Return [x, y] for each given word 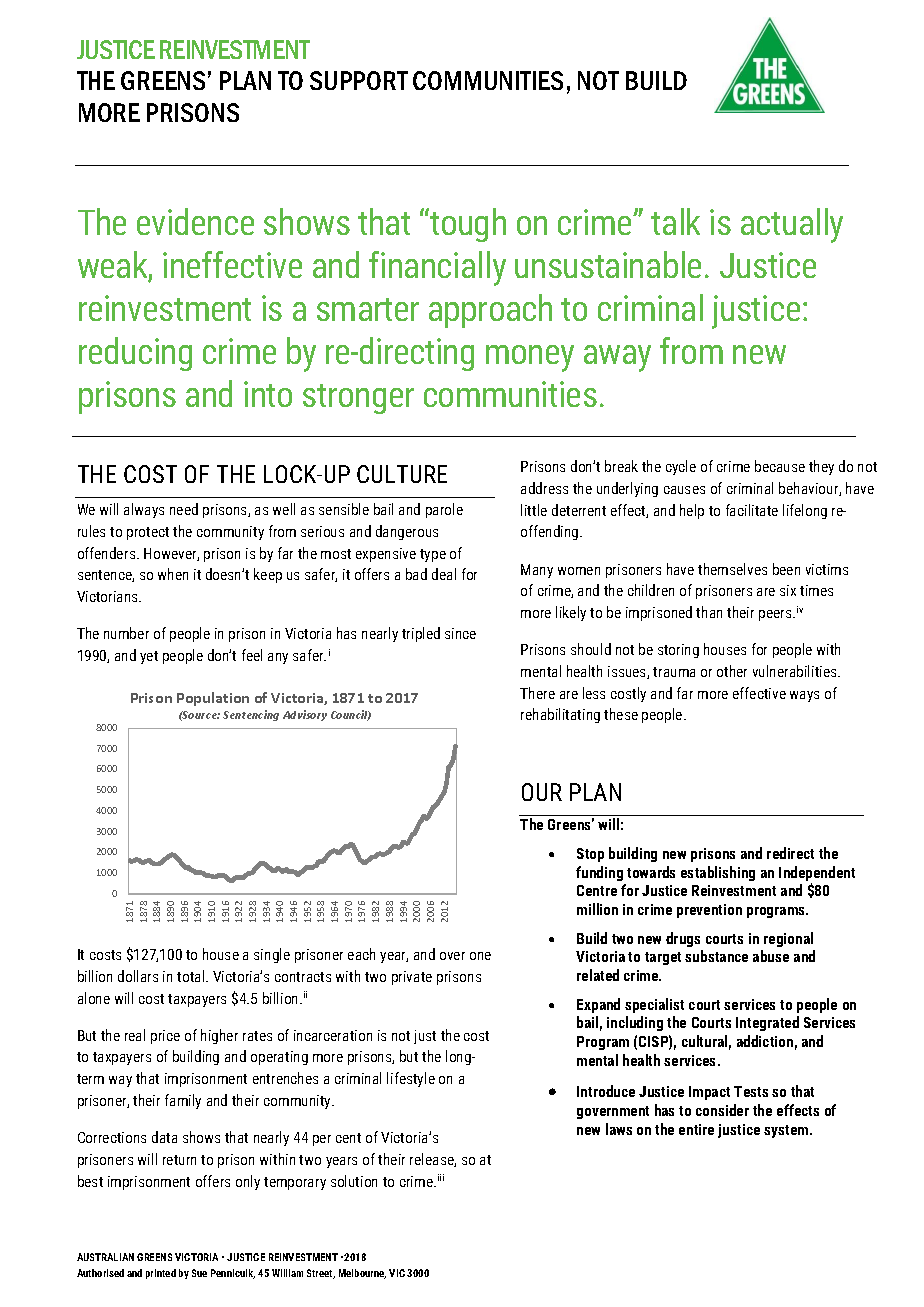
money [530, 358]
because [780, 466]
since [460, 633]
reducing [135, 354]
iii [441, 1177]
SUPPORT [359, 80]
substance [716, 956]
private [412, 978]
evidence [195, 221]
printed [161, 1274]
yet [149, 657]
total [192, 976]
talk [675, 221]
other [732, 671]
